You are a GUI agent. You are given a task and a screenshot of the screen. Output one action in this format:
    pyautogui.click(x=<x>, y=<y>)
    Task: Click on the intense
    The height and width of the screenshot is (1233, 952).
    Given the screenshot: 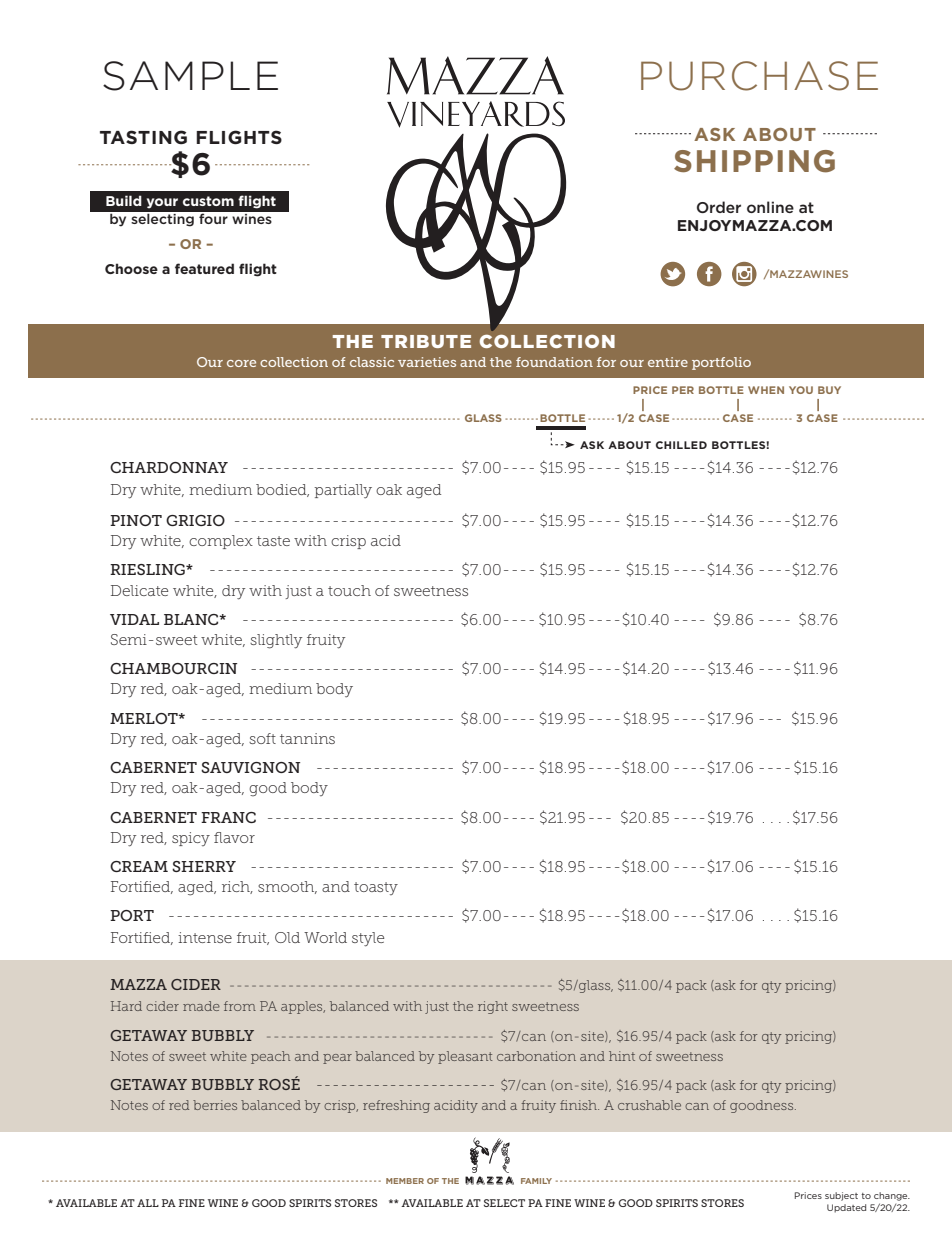 What is the action you would take?
    pyautogui.click(x=205, y=937)
